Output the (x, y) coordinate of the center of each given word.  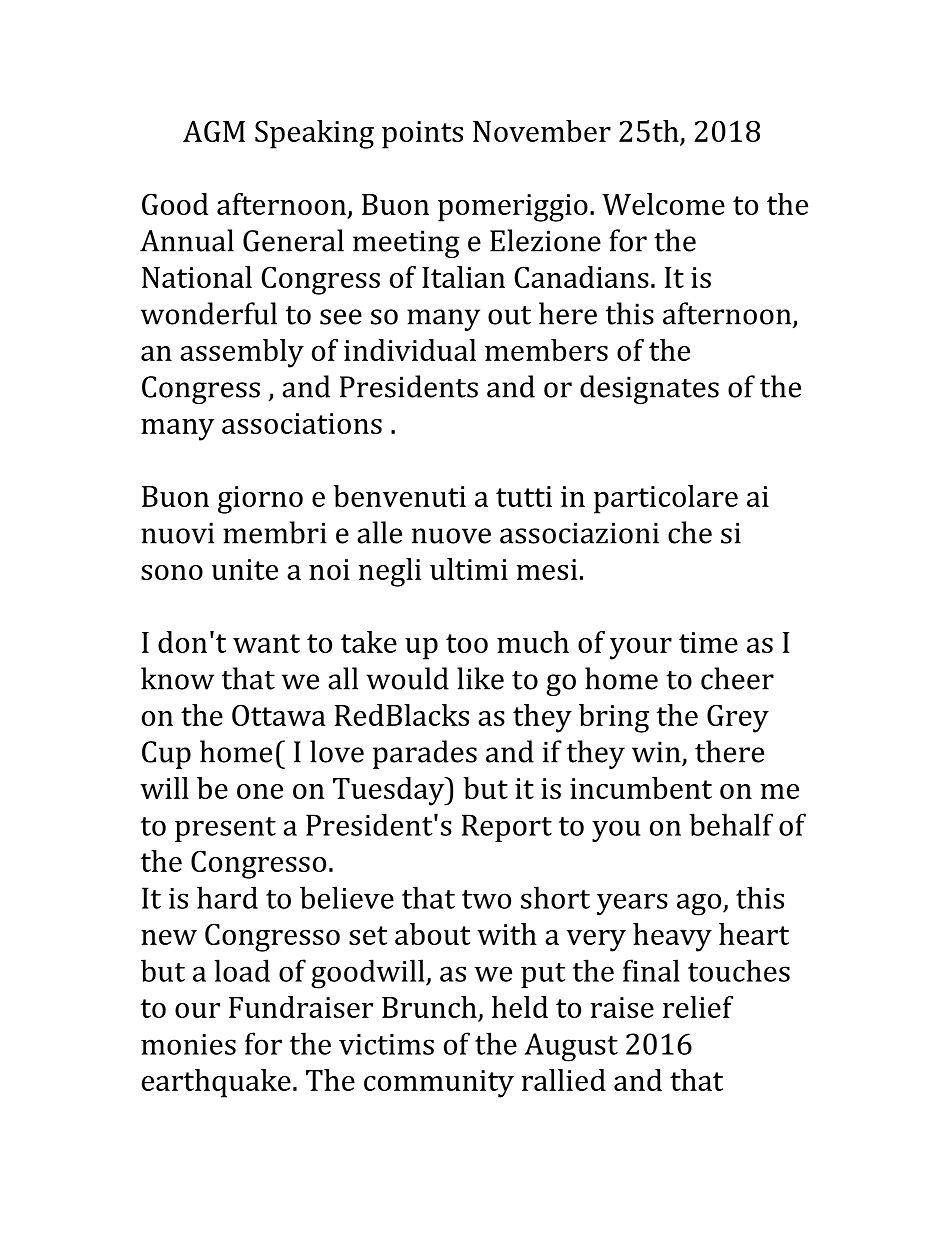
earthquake (216, 1083)
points (422, 135)
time (708, 642)
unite (245, 569)
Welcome (663, 204)
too (467, 643)
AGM (214, 131)
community (439, 1084)
